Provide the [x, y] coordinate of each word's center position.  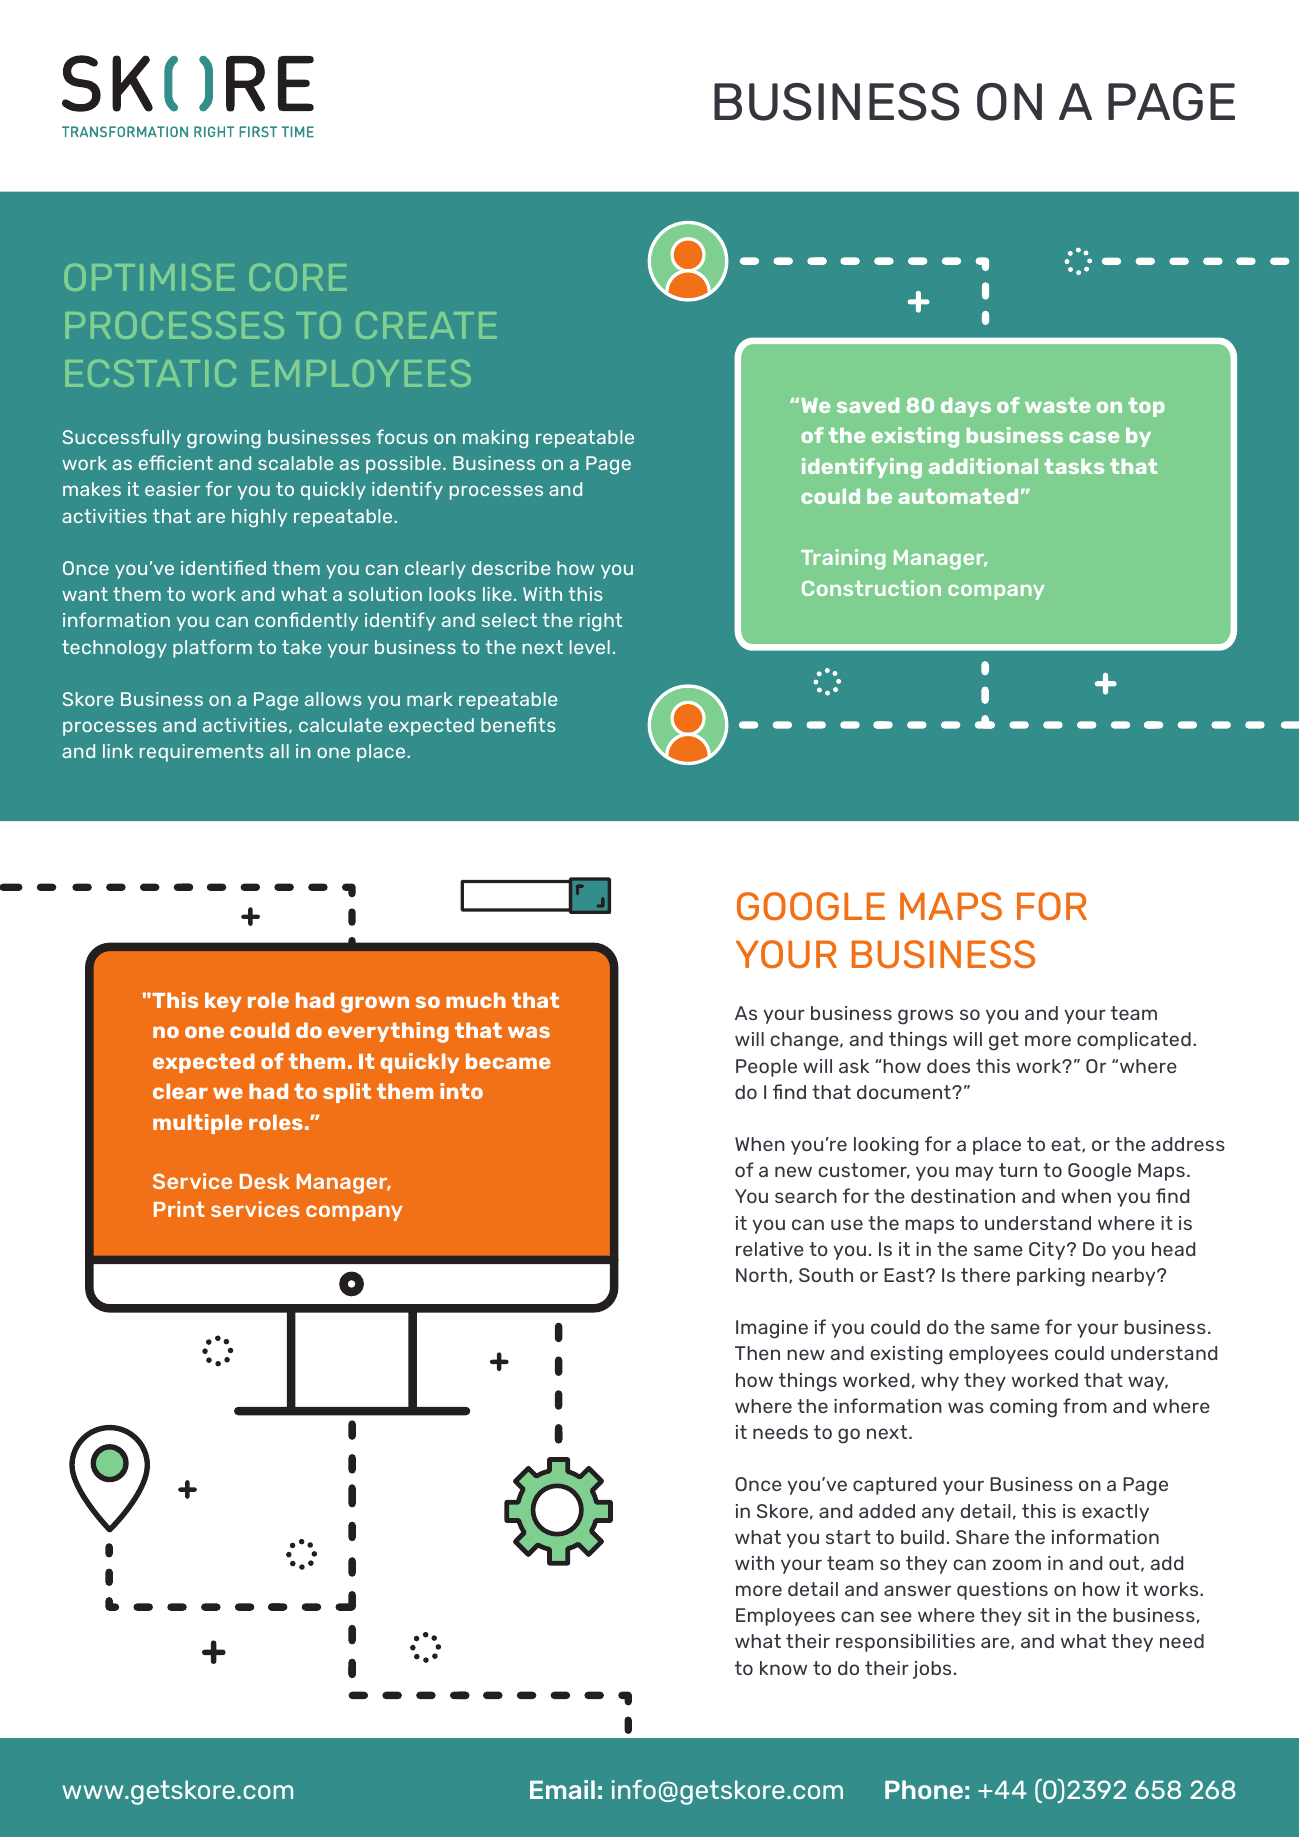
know [783, 1668]
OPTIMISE [150, 277]
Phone [924, 1789]
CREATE [426, 325]
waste [1057, 405]
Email [562, 1789]
